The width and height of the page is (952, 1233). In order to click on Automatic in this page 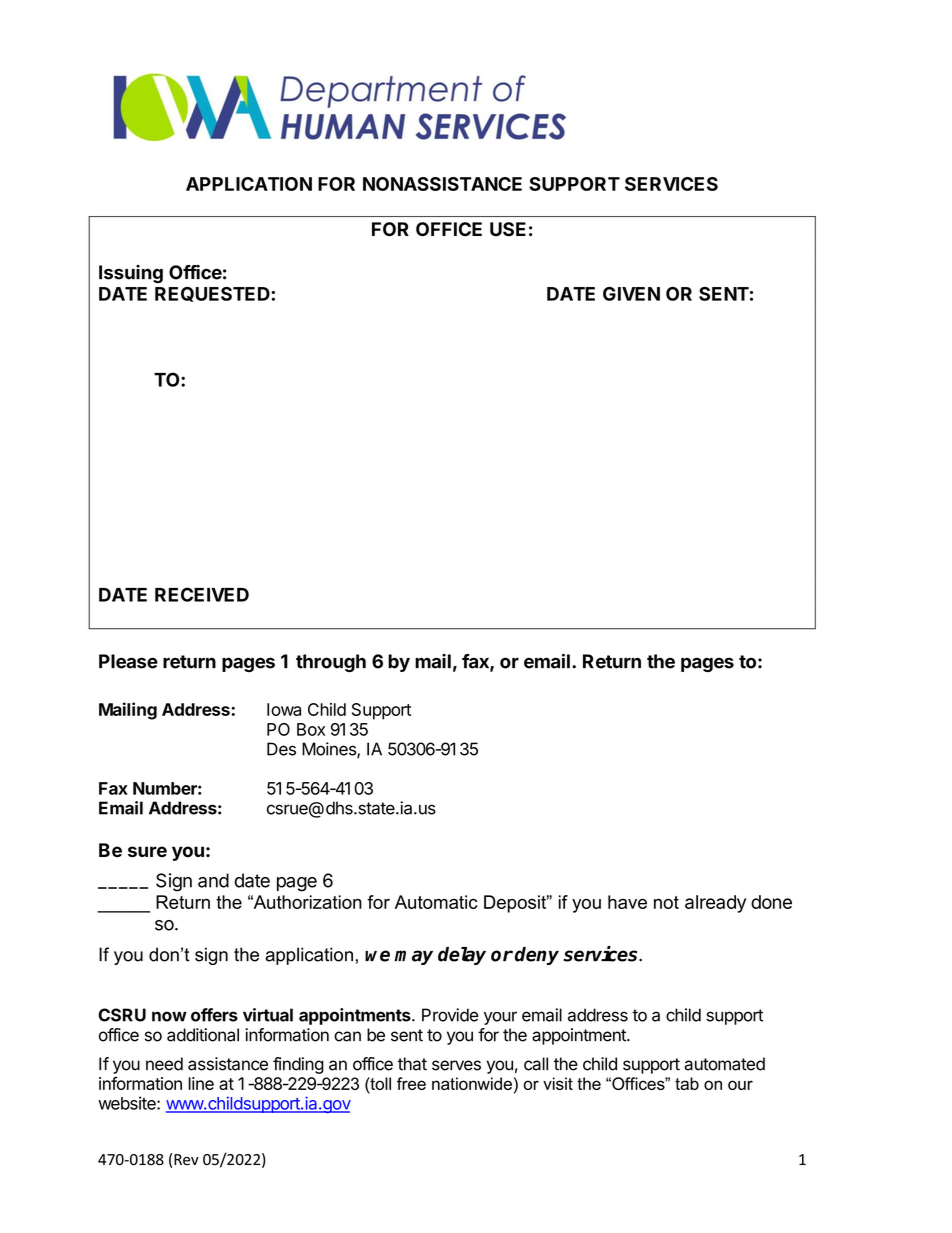, I will do `click(436, 902)`.
